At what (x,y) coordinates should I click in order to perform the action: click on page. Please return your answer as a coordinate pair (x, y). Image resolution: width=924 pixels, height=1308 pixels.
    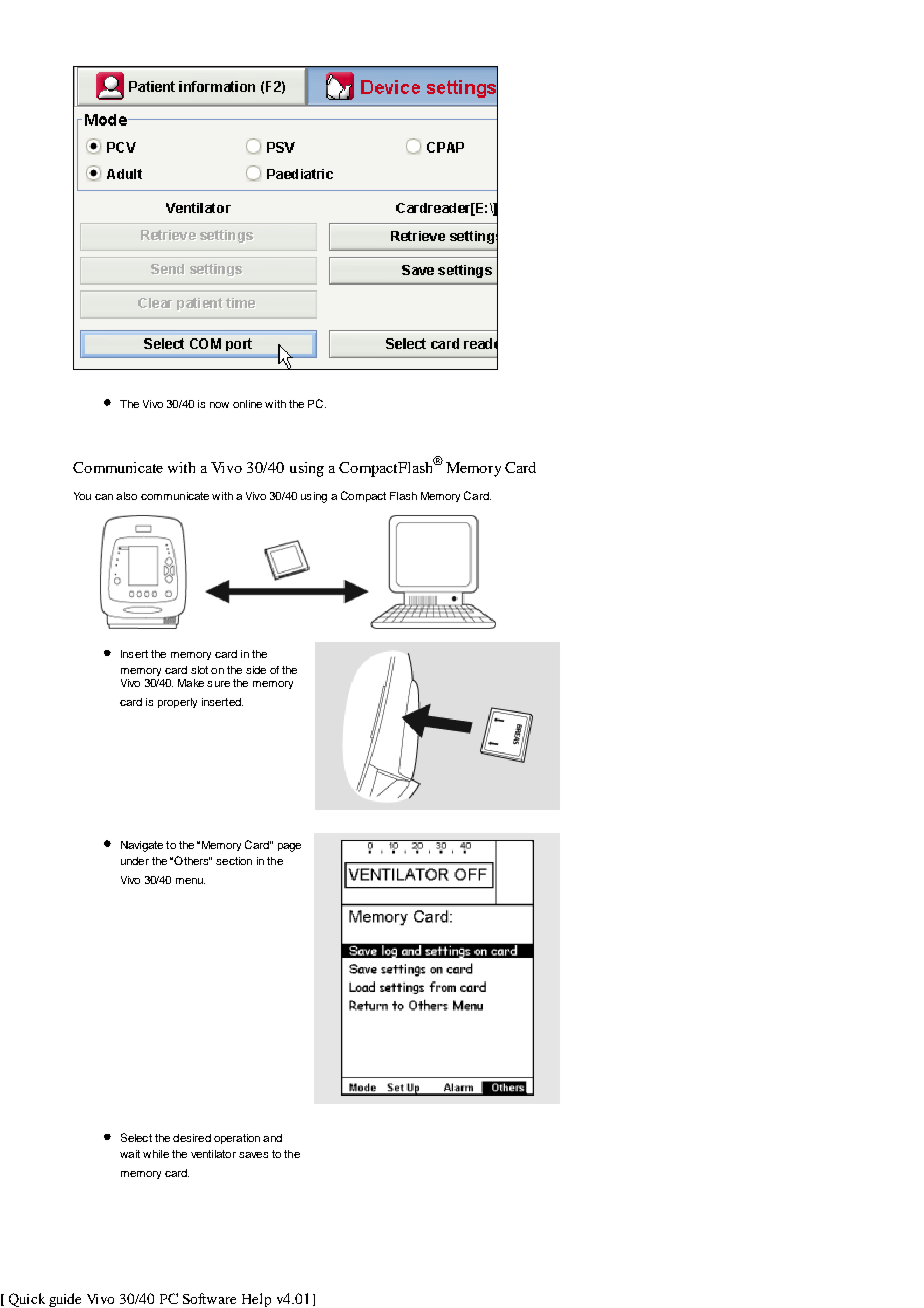
    Looking at the image, I should click on (289, 847).
